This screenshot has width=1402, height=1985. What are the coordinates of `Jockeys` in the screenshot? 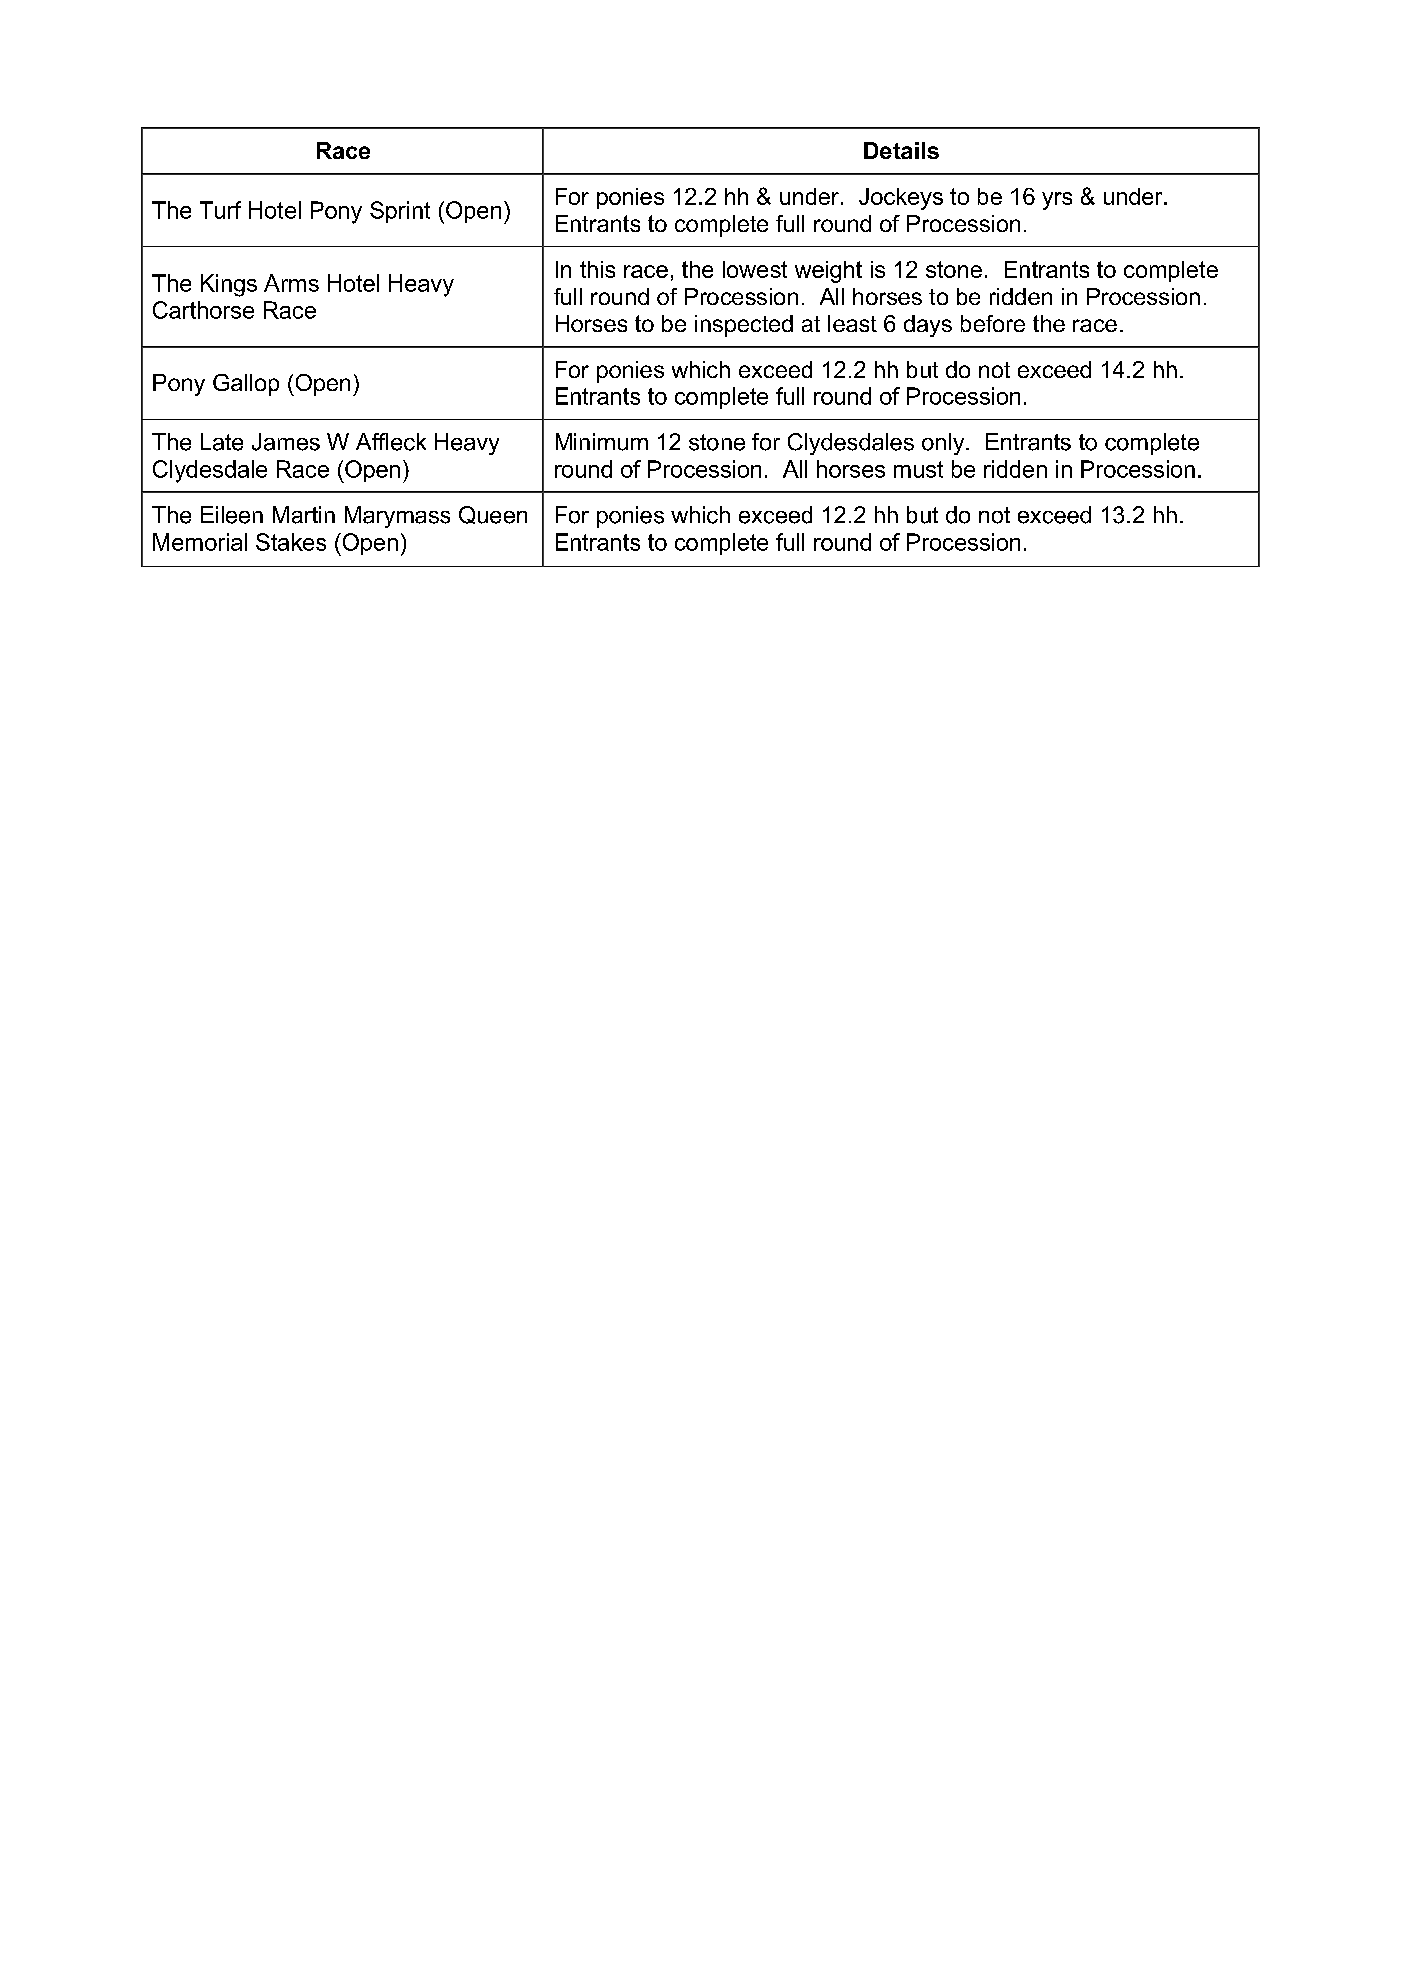 It's located at (901, 199).
